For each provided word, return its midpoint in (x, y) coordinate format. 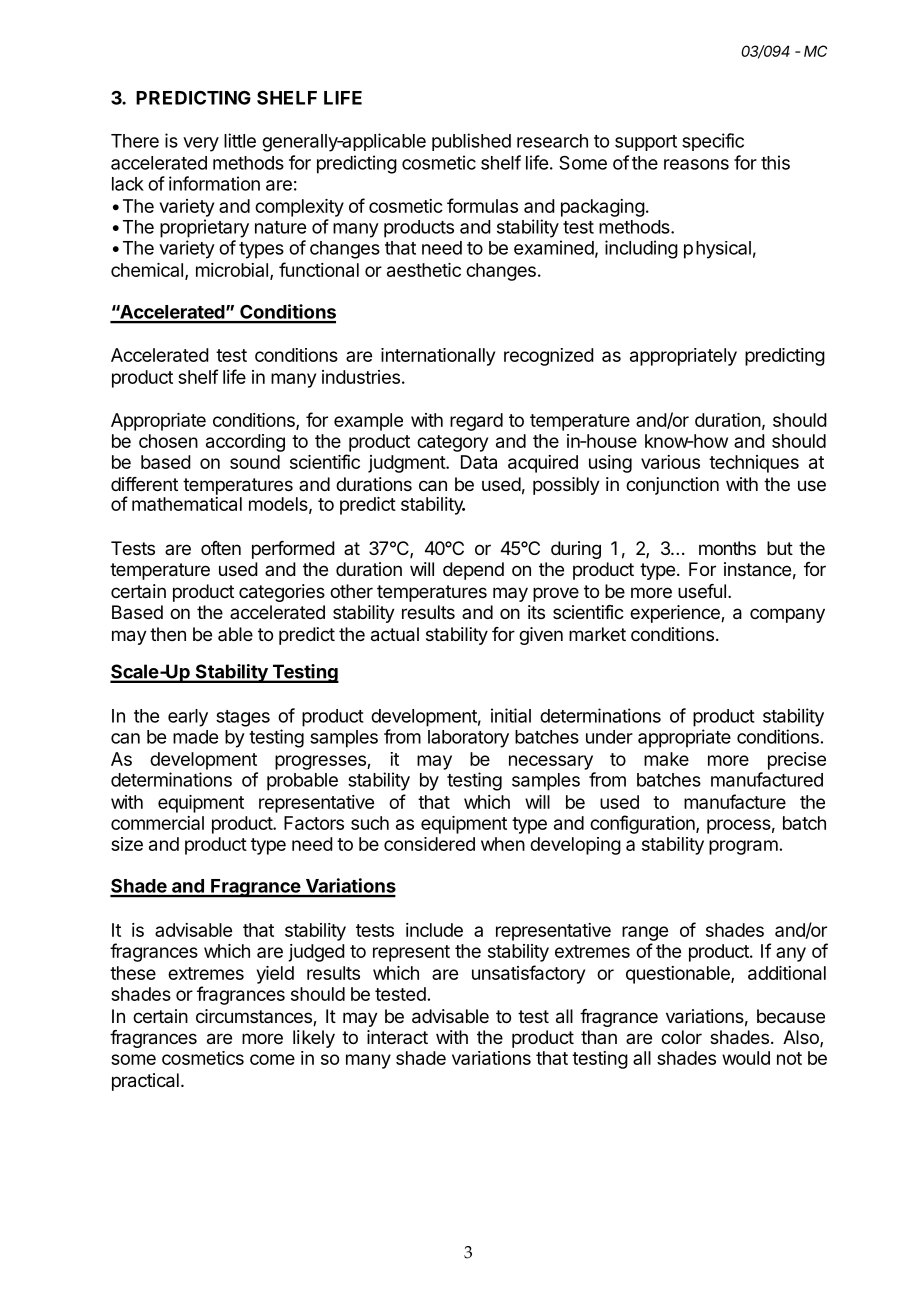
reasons (696, 164)
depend (473, 571)
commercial (157, 823)
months (727, 548)
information (214, 183)
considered (429, 844)
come (272, 1059)
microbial (232, 270)
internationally (438, 357)
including (641, 249)
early (188, 718)
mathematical (187, 504)
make (666, 759)
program (743, 847)
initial (511, 715)
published (471, 142)
